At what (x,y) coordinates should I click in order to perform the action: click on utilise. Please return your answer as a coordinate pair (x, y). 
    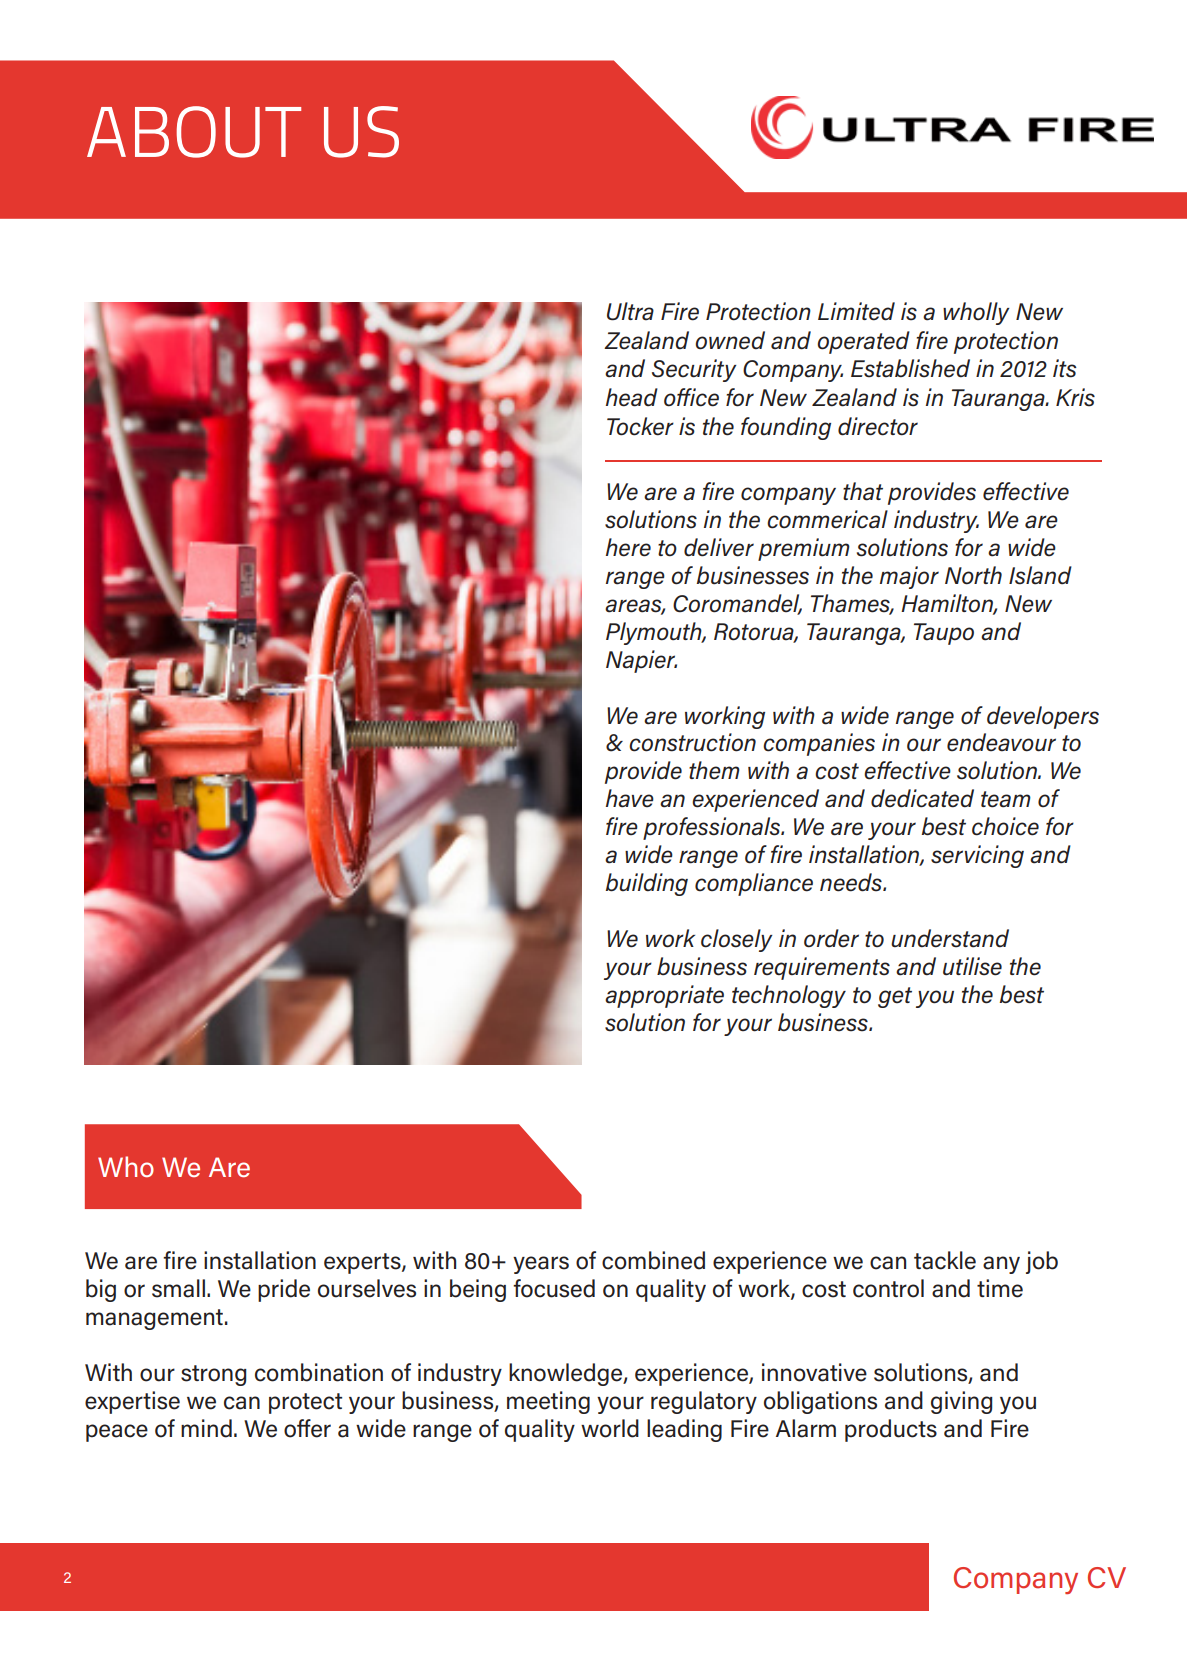
    Looking at the image, I should click on (972, 966).
